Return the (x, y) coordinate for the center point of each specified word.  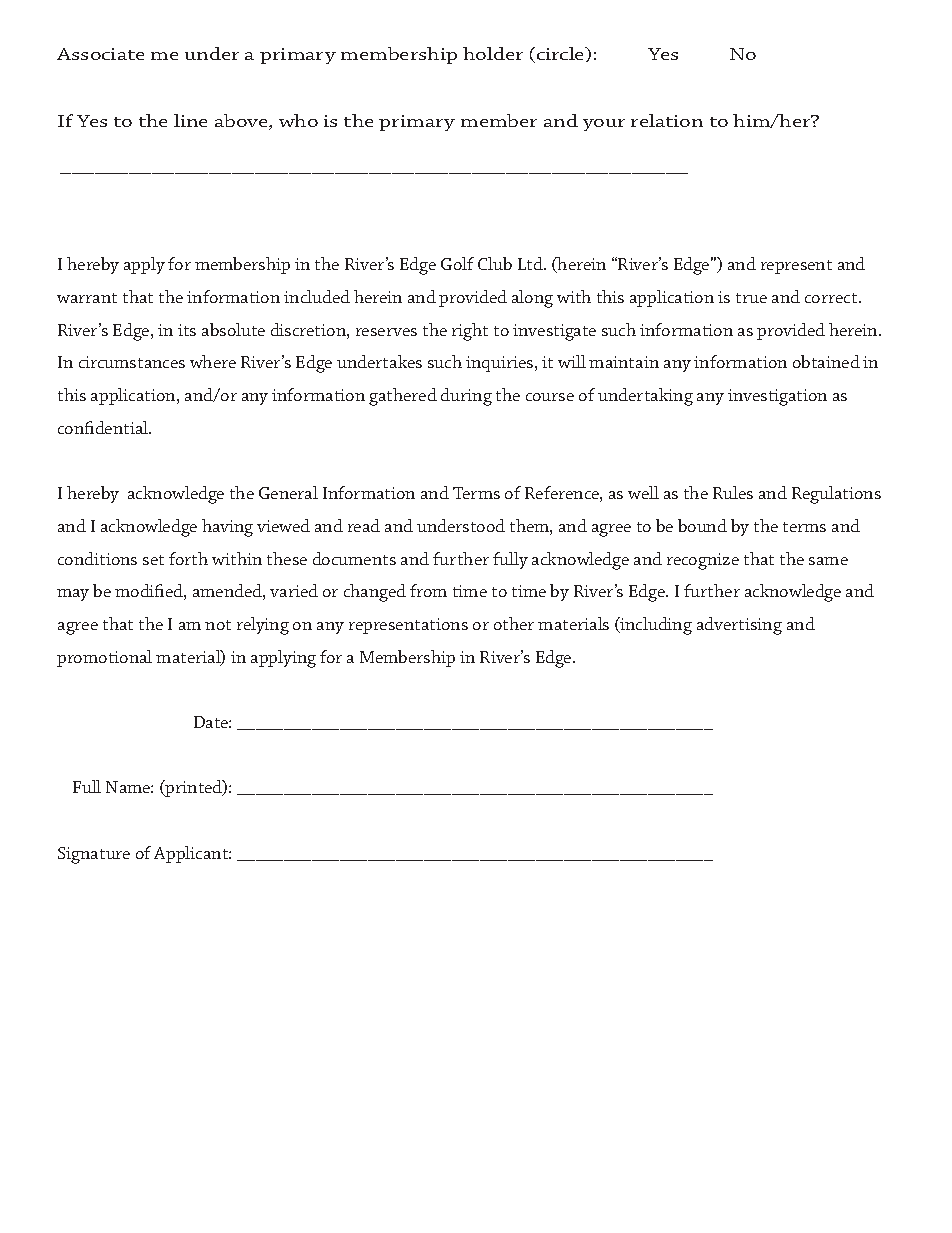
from (428, 590)
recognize (703, 561)
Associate (100, 54)
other (514, 623)
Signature (94, 855)
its (187, 330)
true (751, 298)
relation (667, 120)
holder (493, 53)
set (153, 560)
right (470, 332)
